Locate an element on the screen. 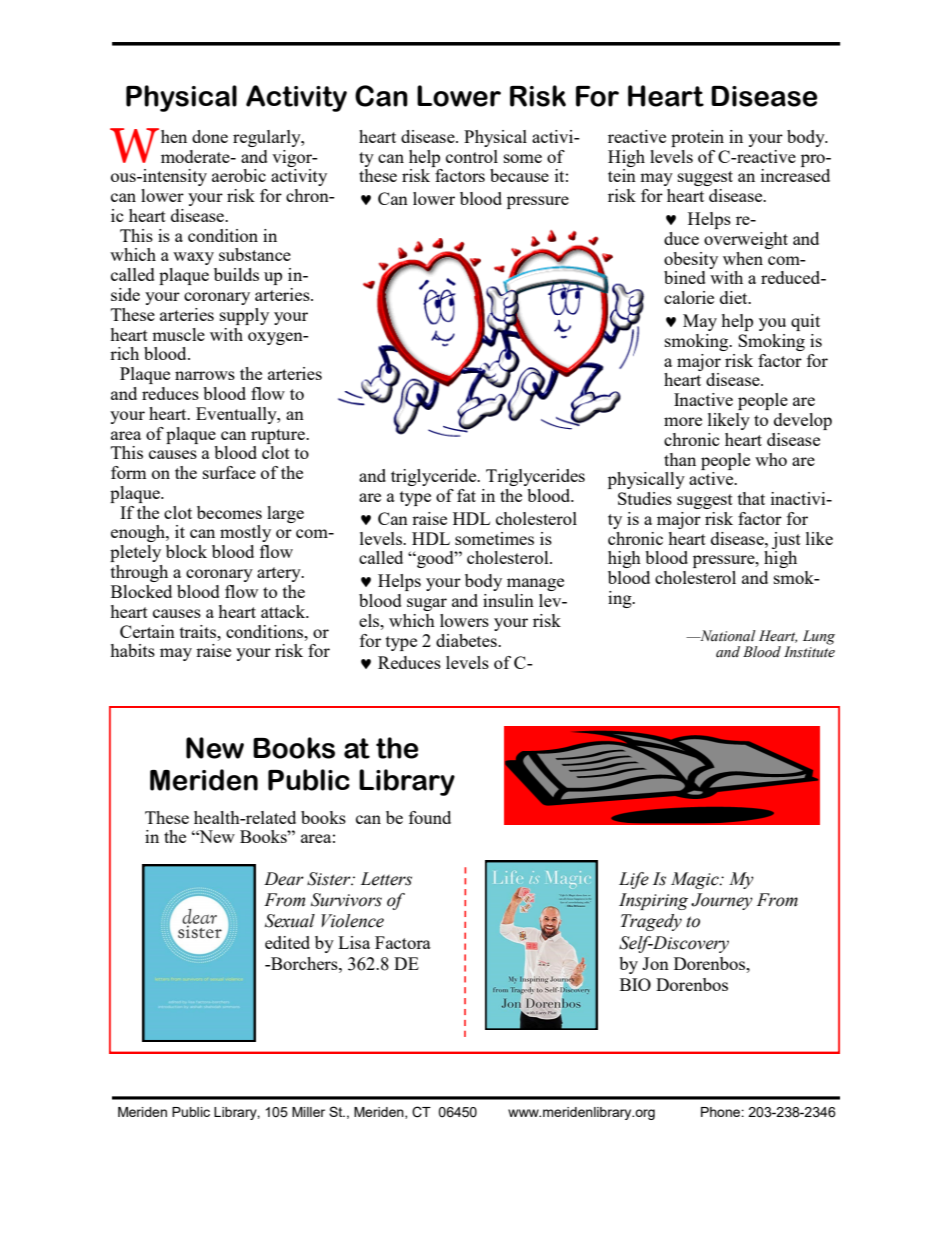  Institute is located at coordinates (809, 652).
